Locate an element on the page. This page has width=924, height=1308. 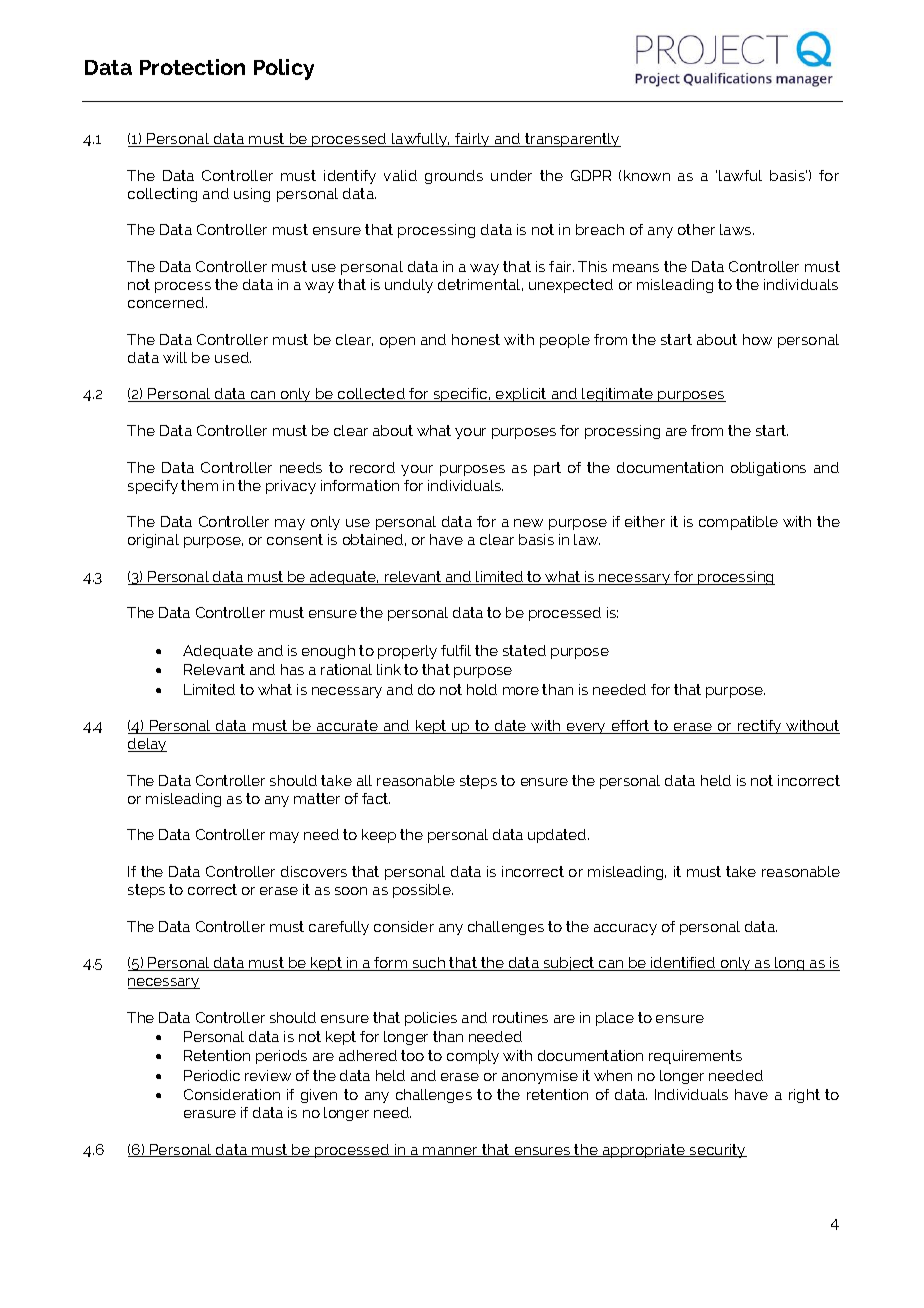
honest is located at coordinates (476, 339).
